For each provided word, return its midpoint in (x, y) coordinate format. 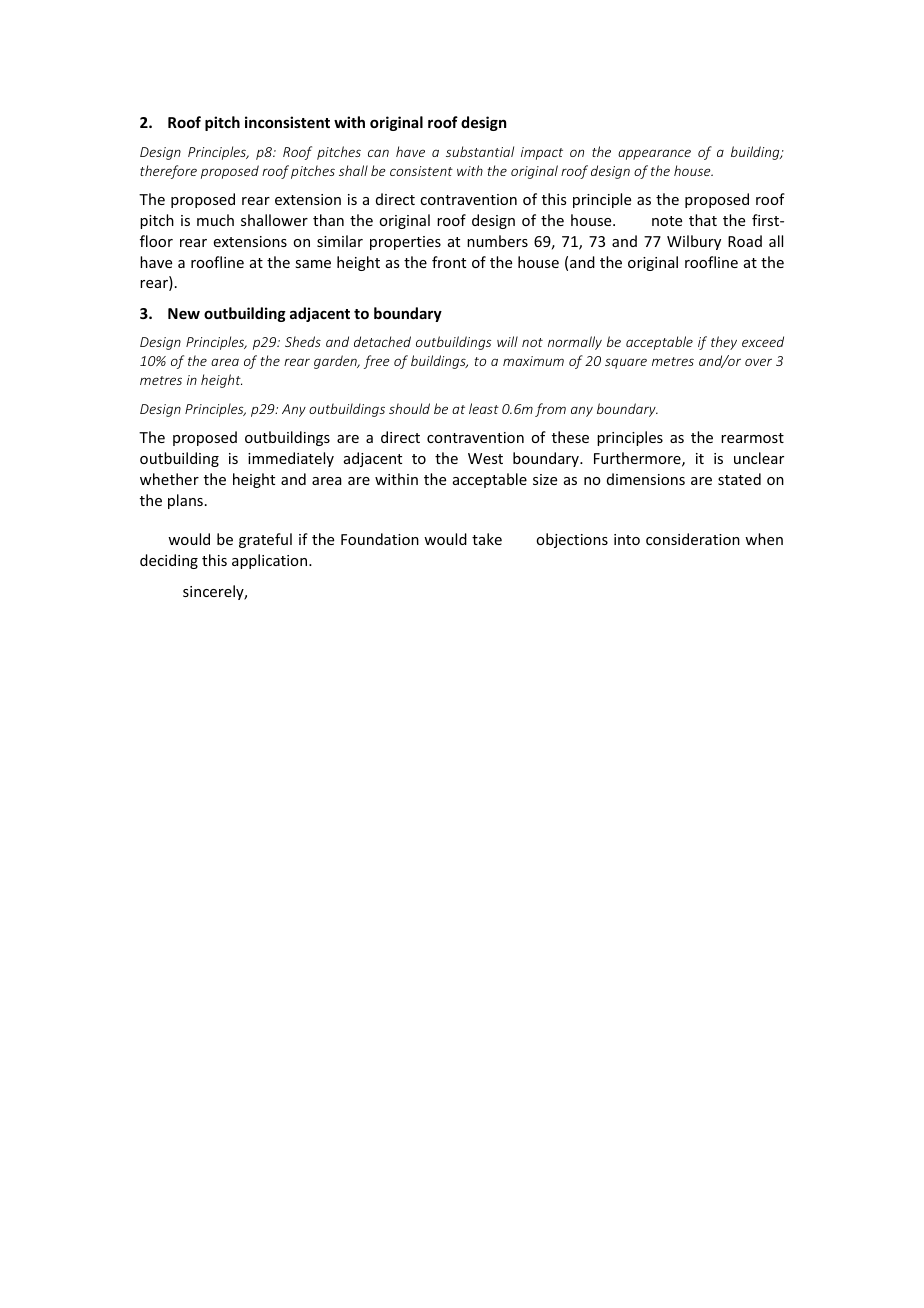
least (484, 408)
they (724, 343)
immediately (291, 459)
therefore (168, 172)
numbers (497, 241)
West (485, 458)
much (215, 220)
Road (745, 241)
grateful (265, 540)
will (507, 341)
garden (336, 362)
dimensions (646, 479)
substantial (480, 151)
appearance (654, 154)
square (626, 363)
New (184, 313)
